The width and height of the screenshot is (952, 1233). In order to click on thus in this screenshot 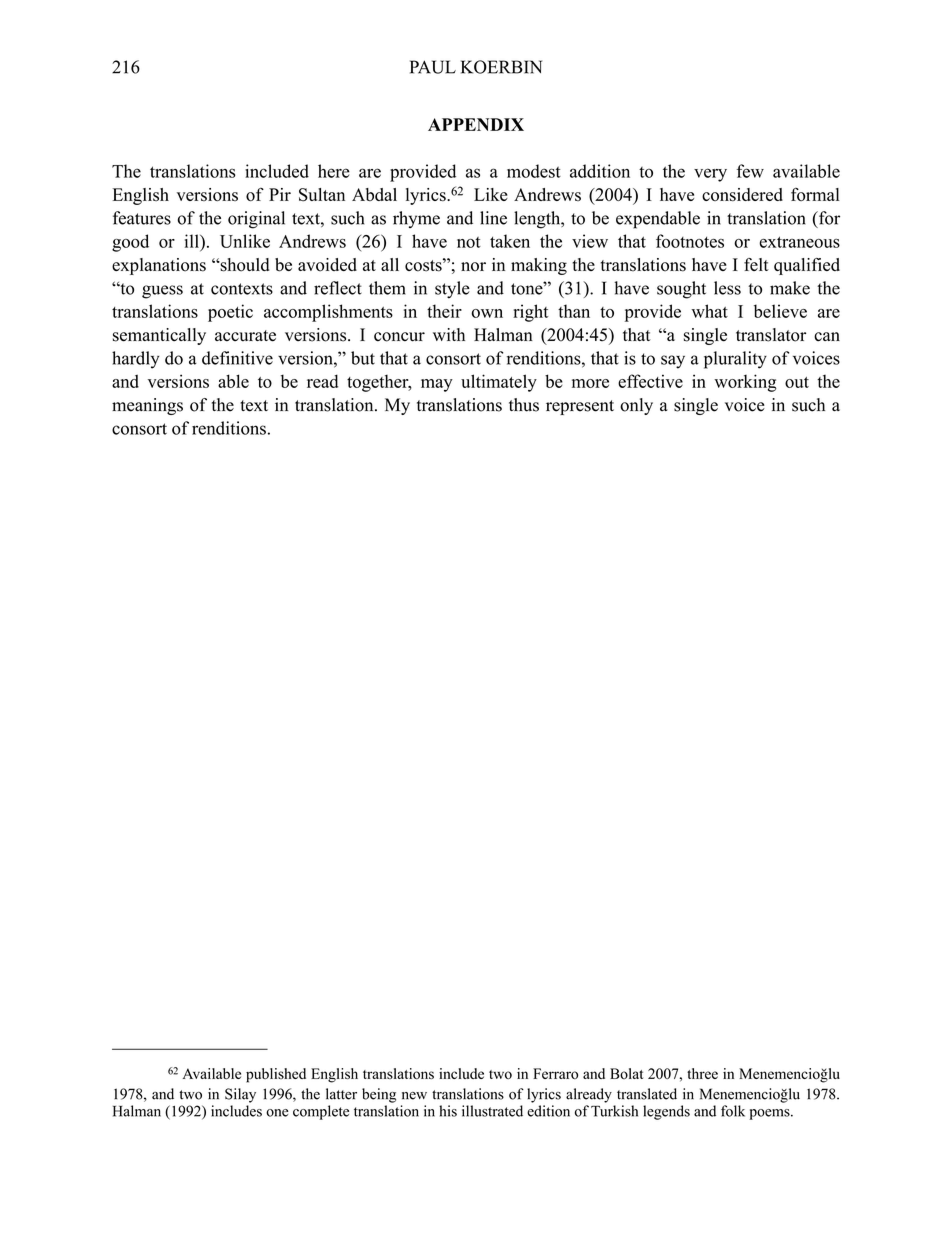, I will do `click(524, 405)`.
